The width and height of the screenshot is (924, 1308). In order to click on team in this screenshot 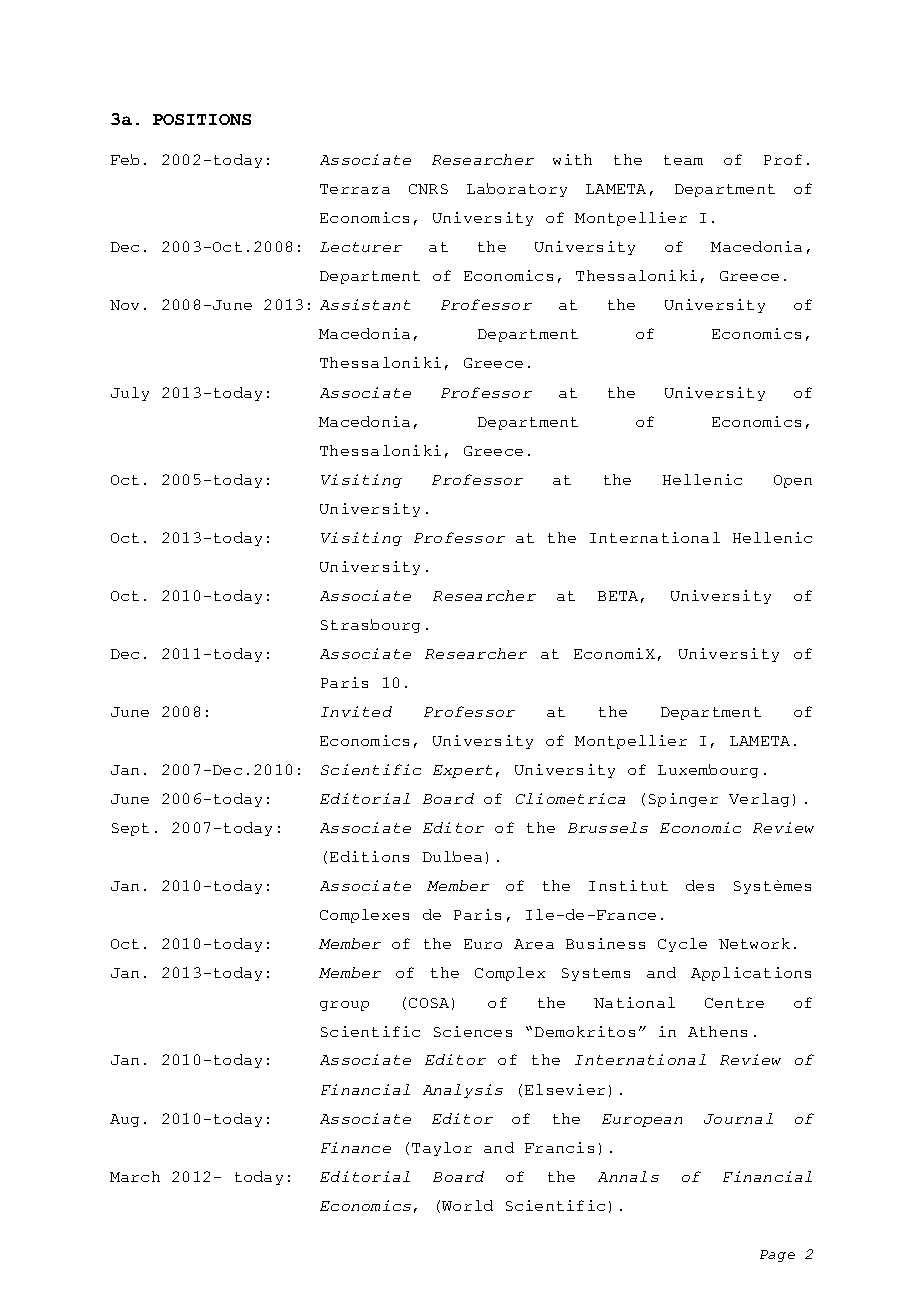, I will do `click(683, 160)`.
